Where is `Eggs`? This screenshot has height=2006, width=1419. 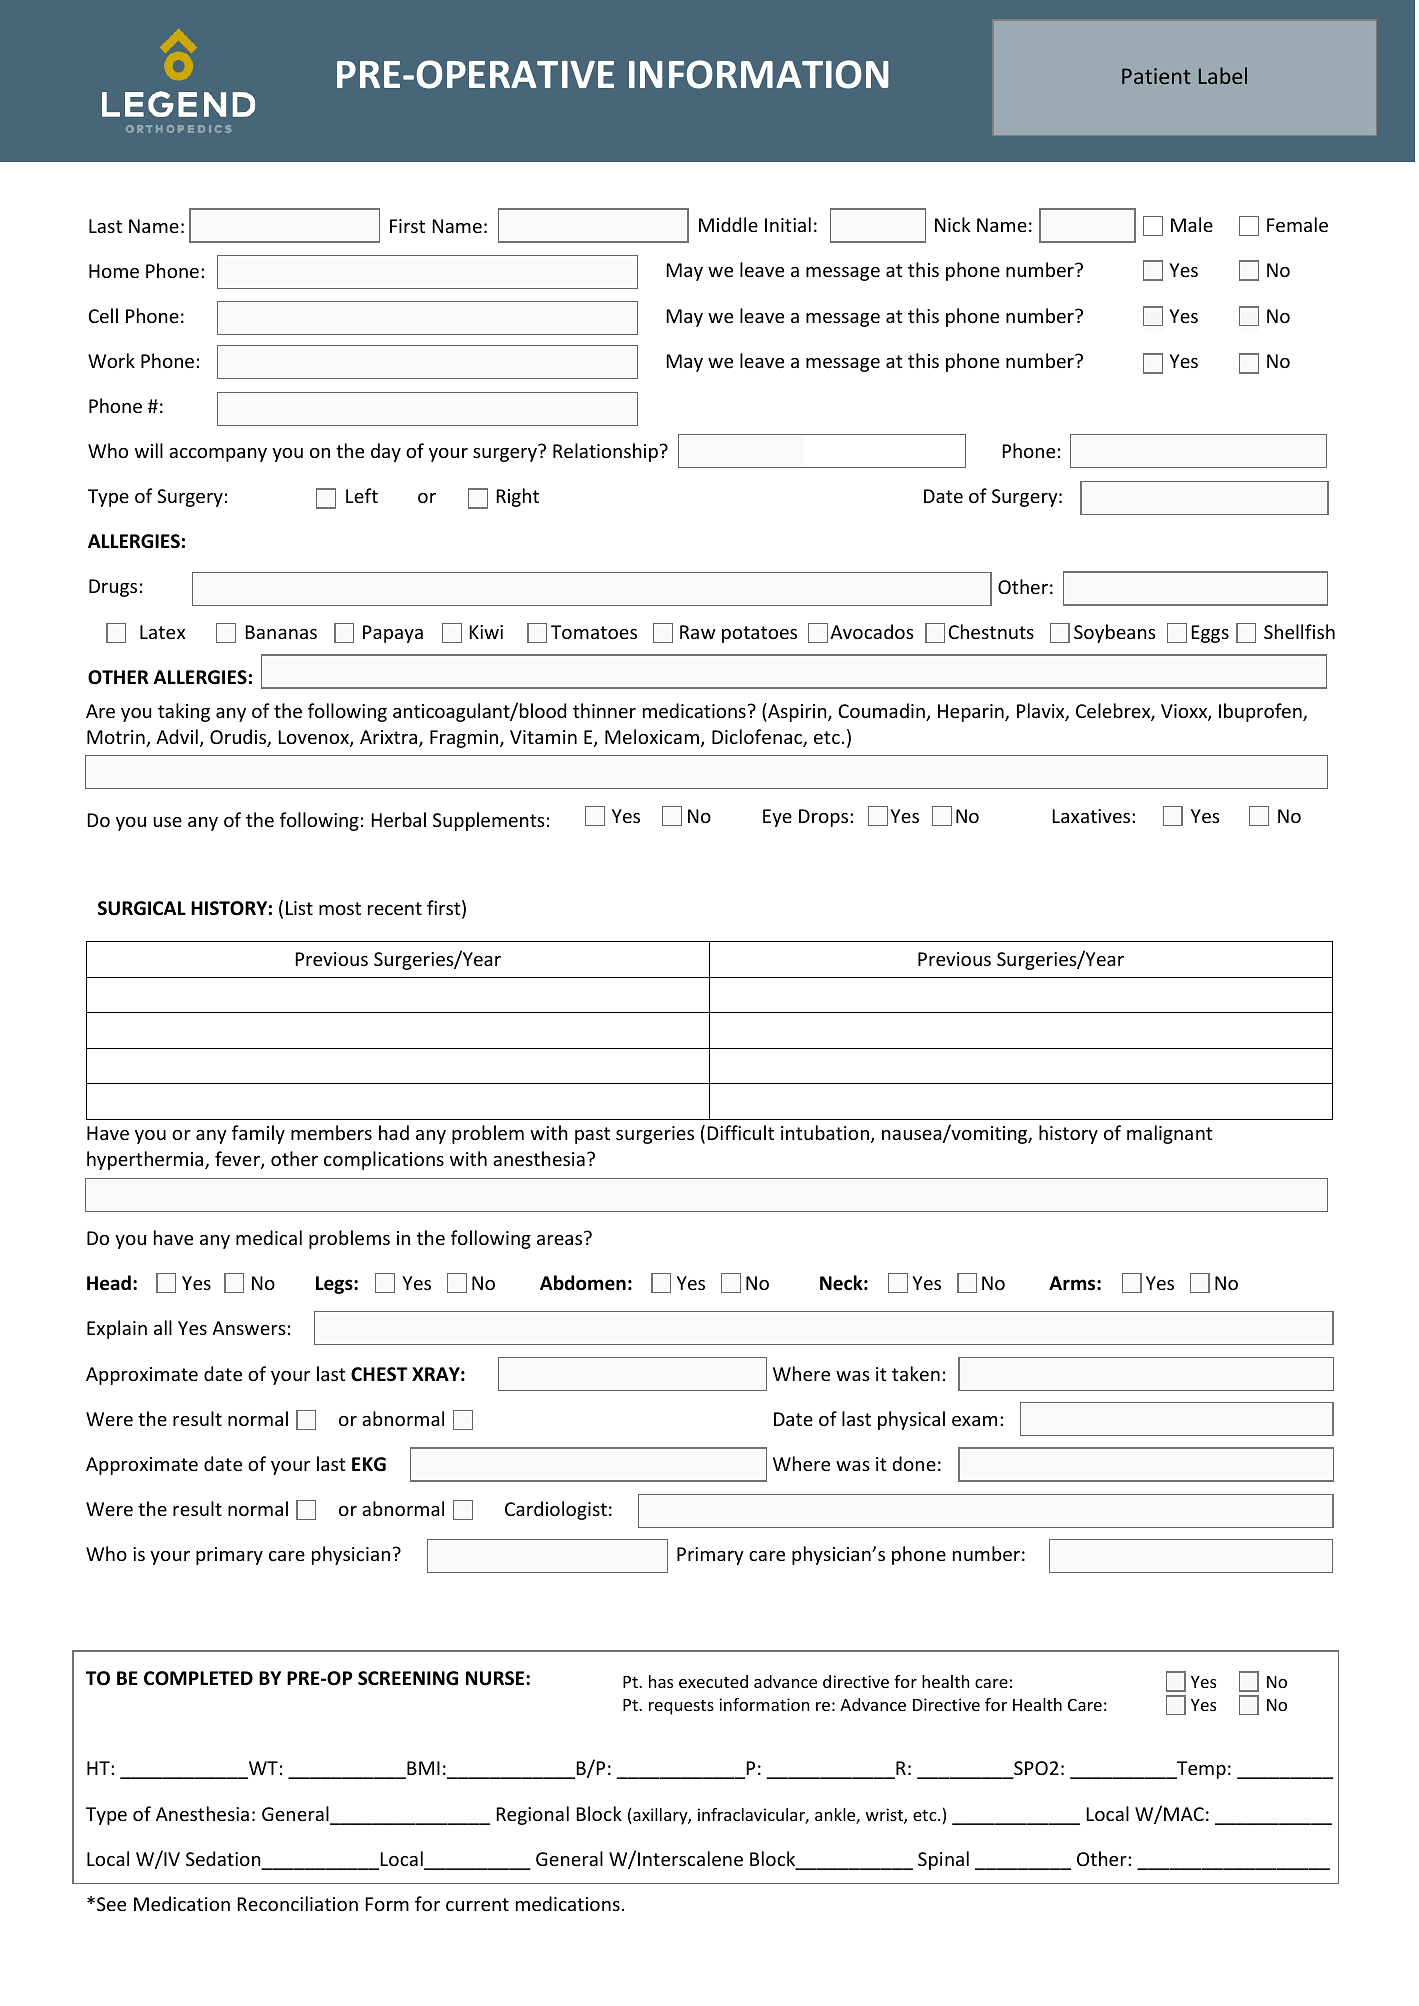 Eggs is located at coordinates (1210, 634).
